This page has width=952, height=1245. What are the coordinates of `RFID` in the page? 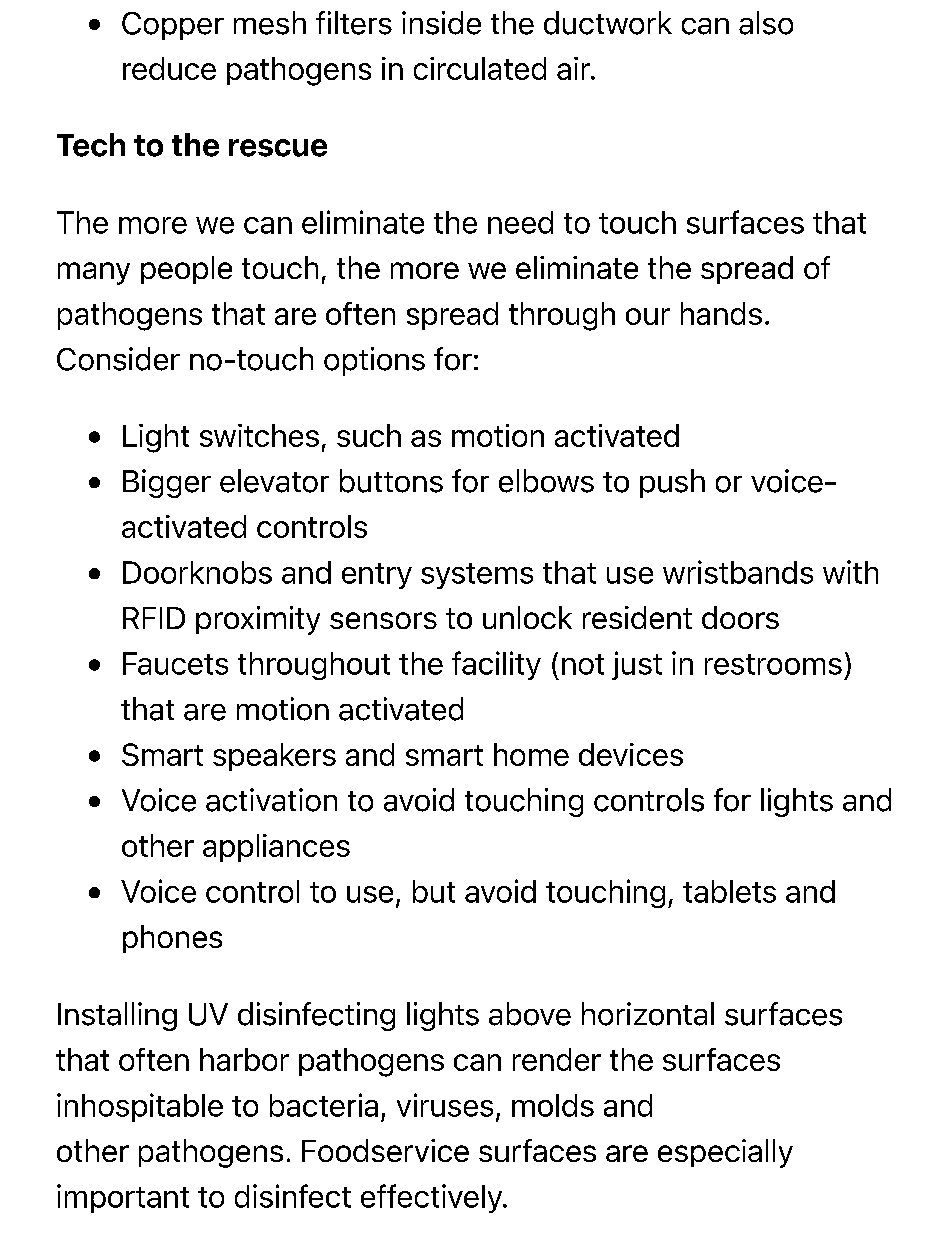 It's located at (154, 618).
